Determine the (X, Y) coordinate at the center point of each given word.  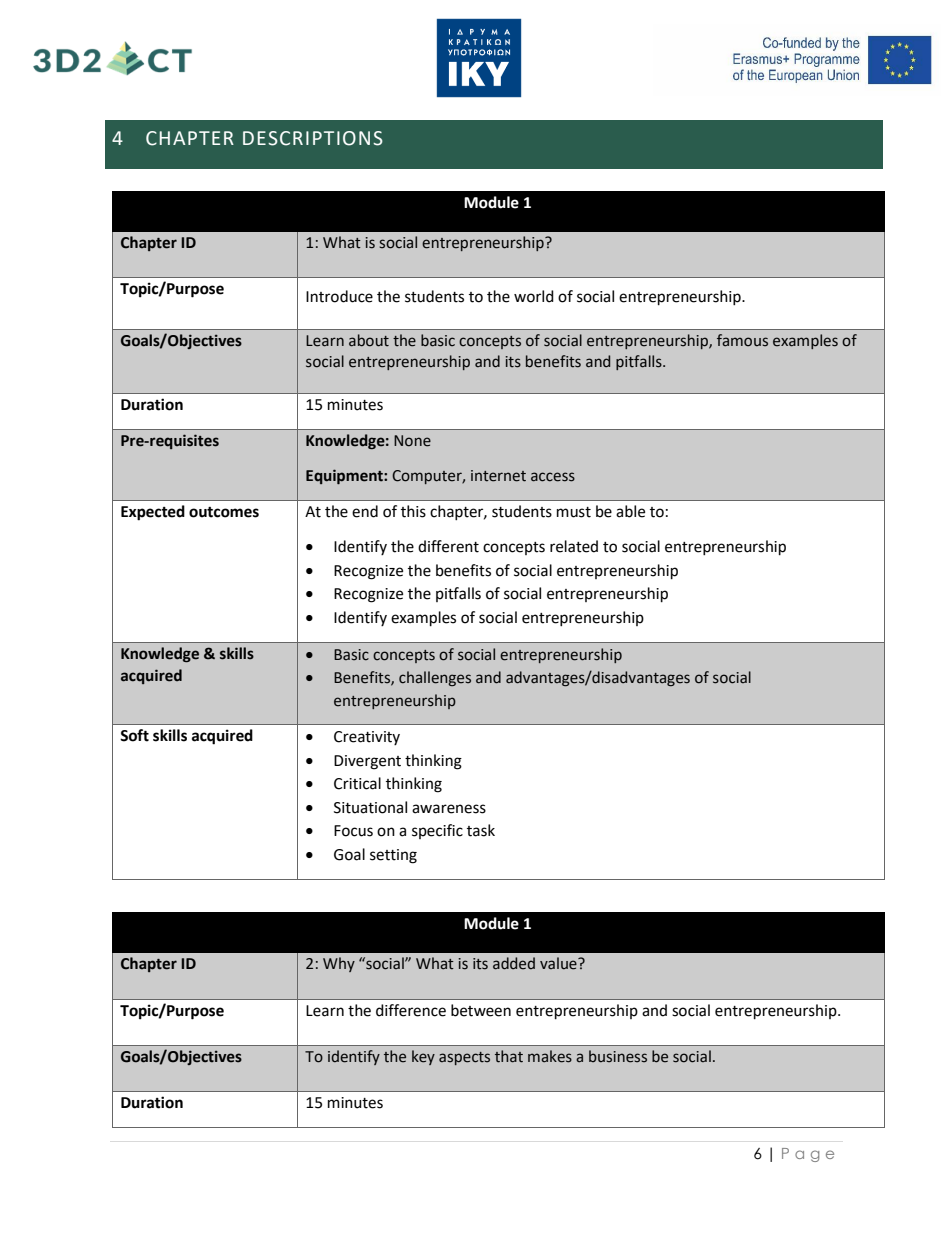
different (448, 546)
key (423, 1057)
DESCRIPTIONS (313, 138)
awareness (449, 809)
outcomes (224, 512)
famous (742, 340)
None (412, 441)
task (481, 830)
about (369, 340)
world (534, 296)
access (553, 477)
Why (339, 964)
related (574, 546)
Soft (134, 735)
